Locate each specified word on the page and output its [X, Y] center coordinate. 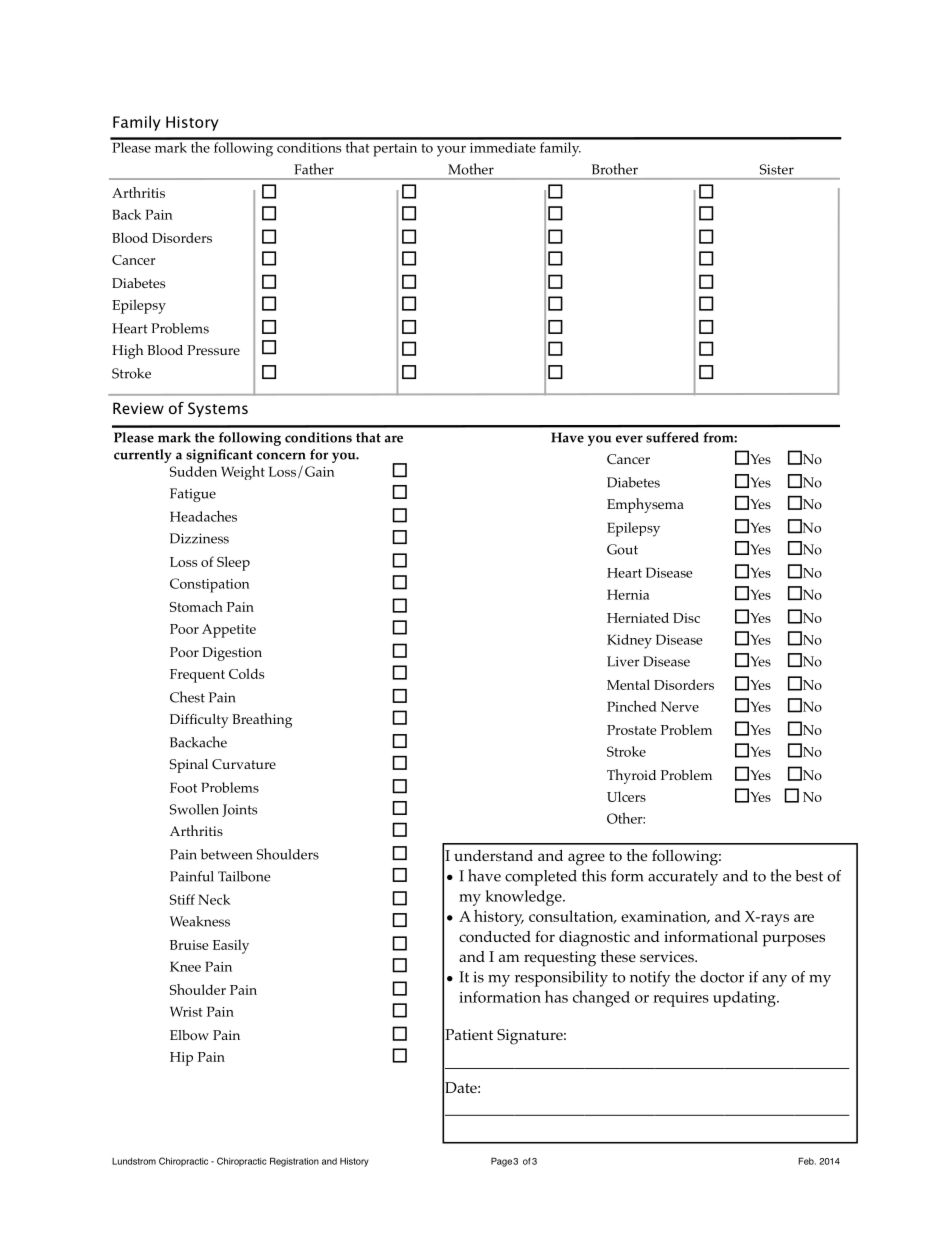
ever [629, 439]
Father [314, 169]
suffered [672, 437]
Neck [214, 899]
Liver [623, 661]
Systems [218, 409]
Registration [294, 1162]
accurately [683, 878]
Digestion [232, 654]
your [451, 151]
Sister [777, 169]
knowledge [524, 898]
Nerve [680, 706]
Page [501, 1162]
